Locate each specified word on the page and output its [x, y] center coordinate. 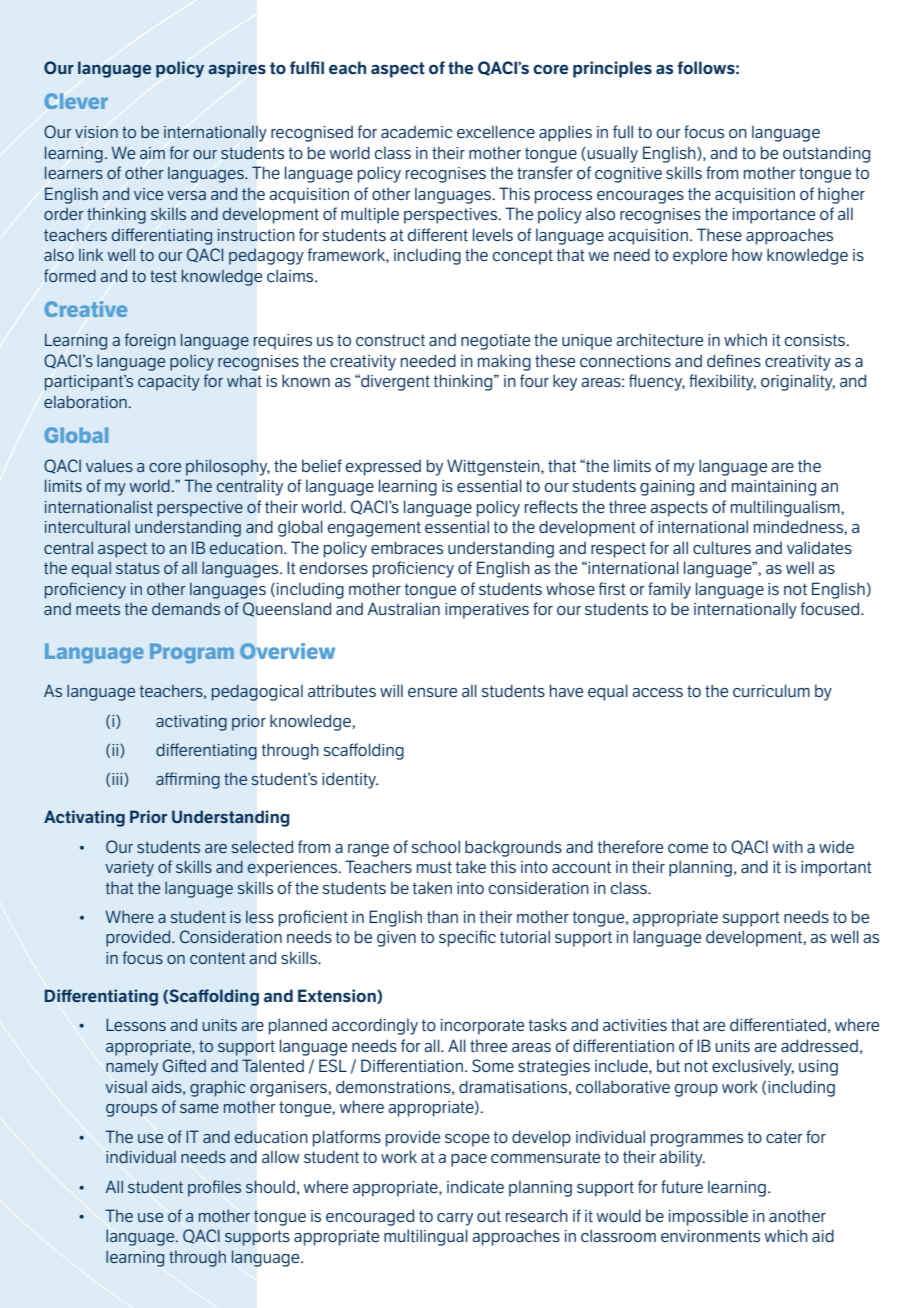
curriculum [771, 690]
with [788, 846]
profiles [214, 1188]
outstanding [826, 155]
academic [417, 132]
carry [455, 1219]
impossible [708, 1217]
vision [96, 132]
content [218, 958]
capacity [169, 383]
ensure [432, 692]
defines [734, 360]
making [504, 362]
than [442, 916]
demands [186, 608]
